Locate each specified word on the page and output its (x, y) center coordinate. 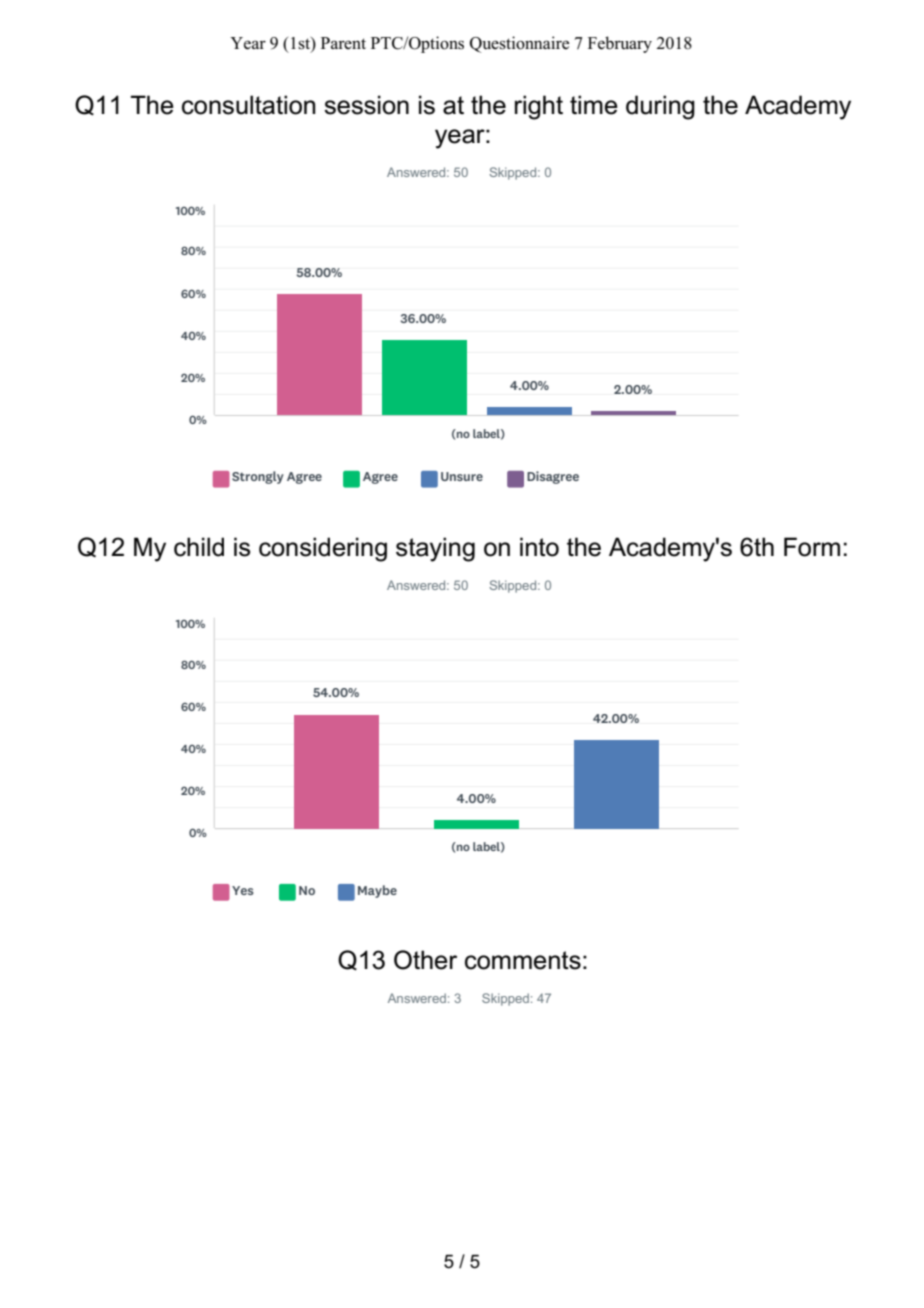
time (594, 105)
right (539, 107)
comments (523, 960)
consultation (249, 105)
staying (435, 549)
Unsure (462, 476)
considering (323, 549)
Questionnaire (519, 44)
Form (812, 547)
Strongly (258, 477)
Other (425, 960)
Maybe (377, 891)
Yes (243, 890)
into (539, 547)
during (660, 107)
